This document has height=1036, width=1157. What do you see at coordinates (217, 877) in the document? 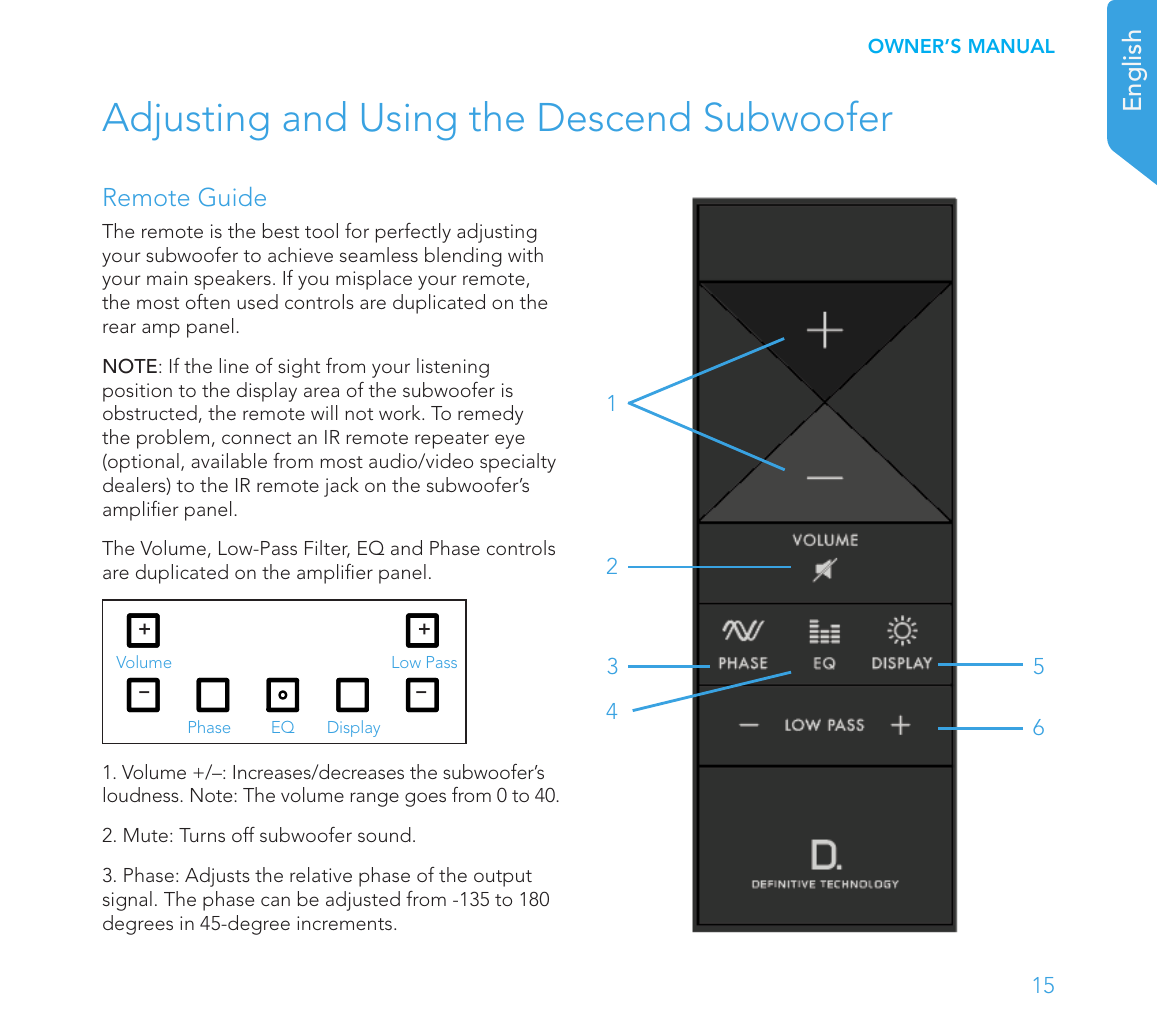
I see `Adjusts` at bounding box center [217, 877].
